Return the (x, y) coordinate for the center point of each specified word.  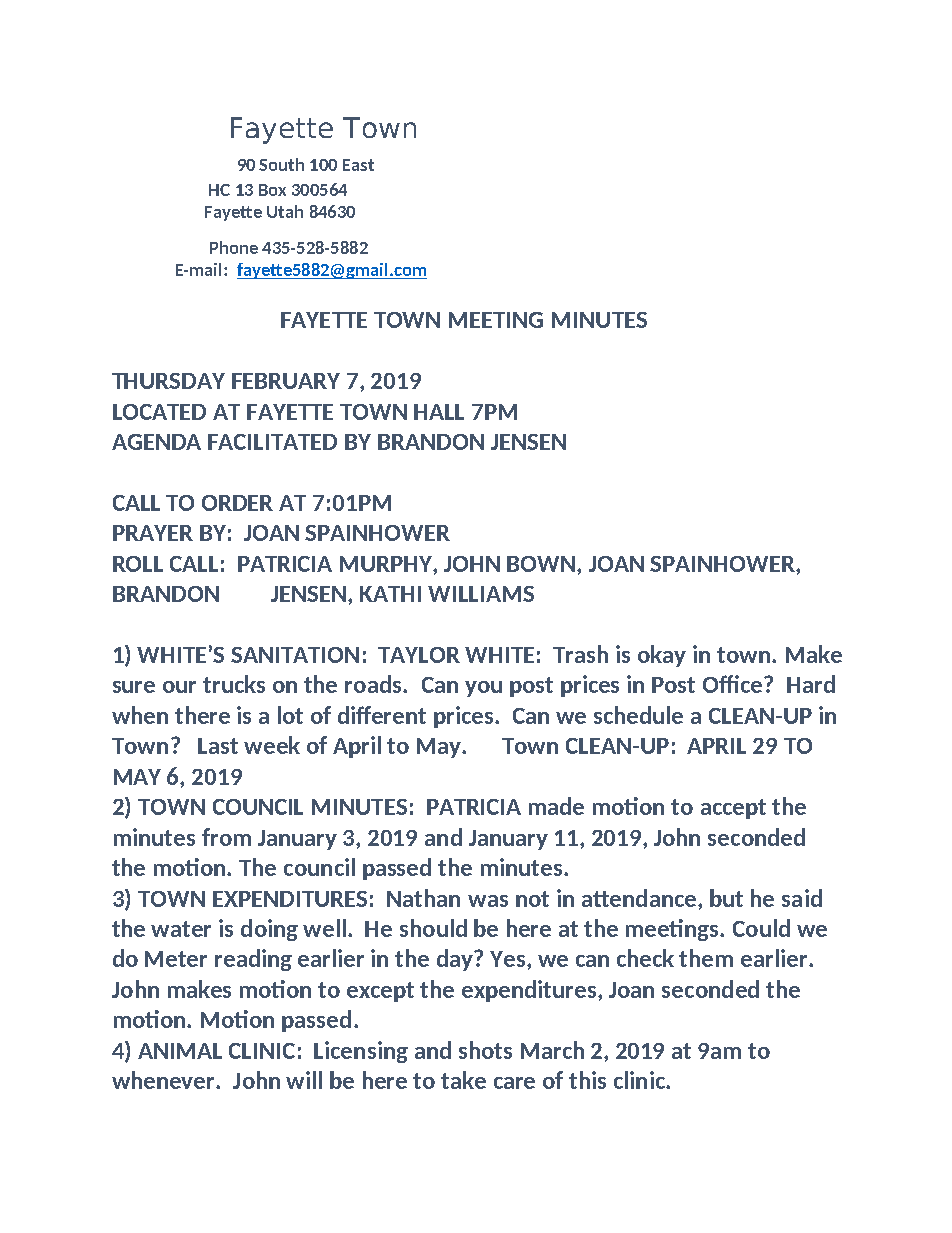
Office (734, 684)
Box (272, 190)
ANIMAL (180, 1051)
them (706, 958)
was (488, 901)
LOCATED (159, 412)
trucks (234, 684)
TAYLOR (419, 655)
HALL (439, 412)
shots (485, 1050)
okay (662, 656)
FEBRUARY (286, 381)
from (226, 837)
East (358, 165)
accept (733, 809)
